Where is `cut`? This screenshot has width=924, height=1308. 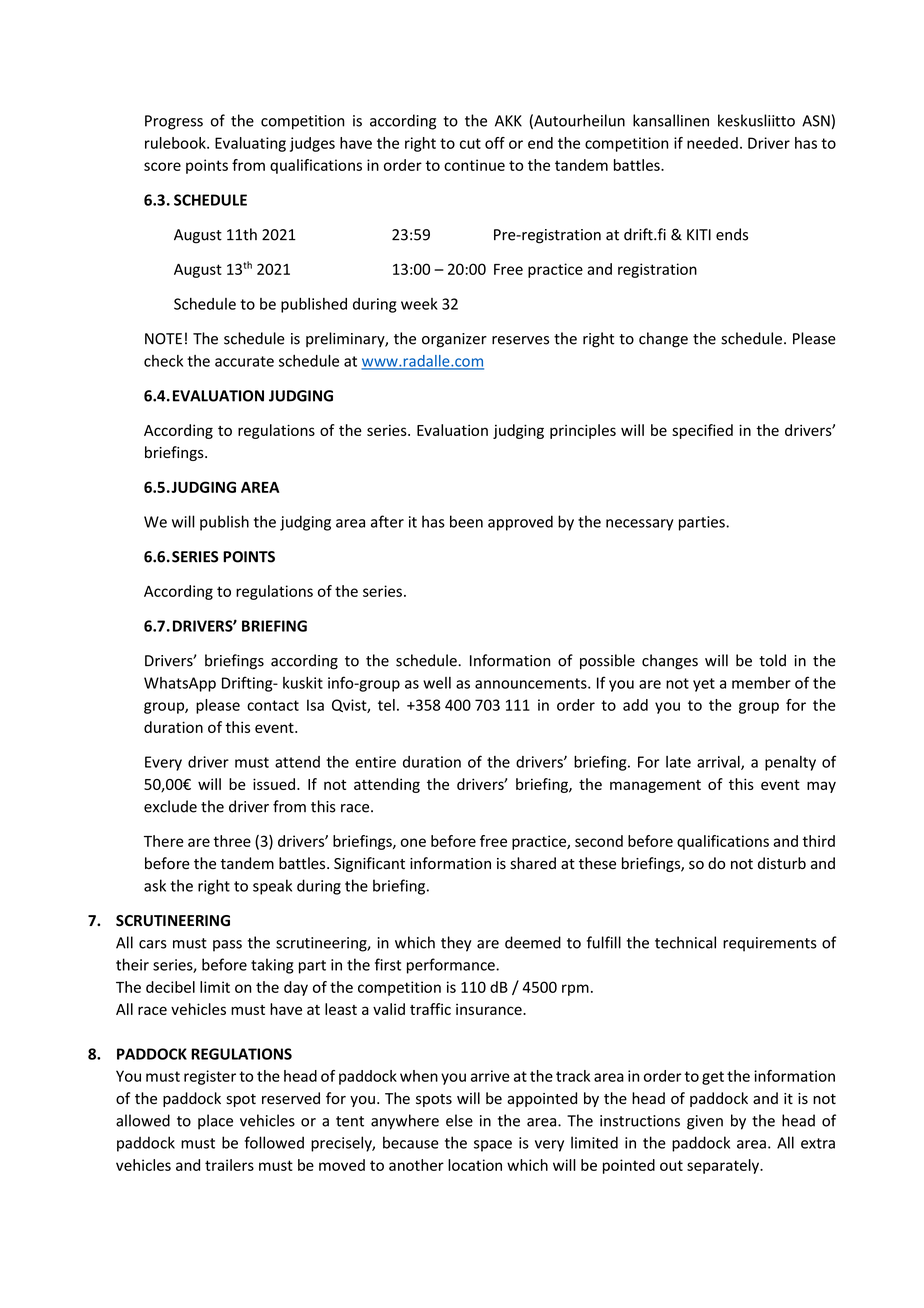
cut is located at coordinates (470, 143).
